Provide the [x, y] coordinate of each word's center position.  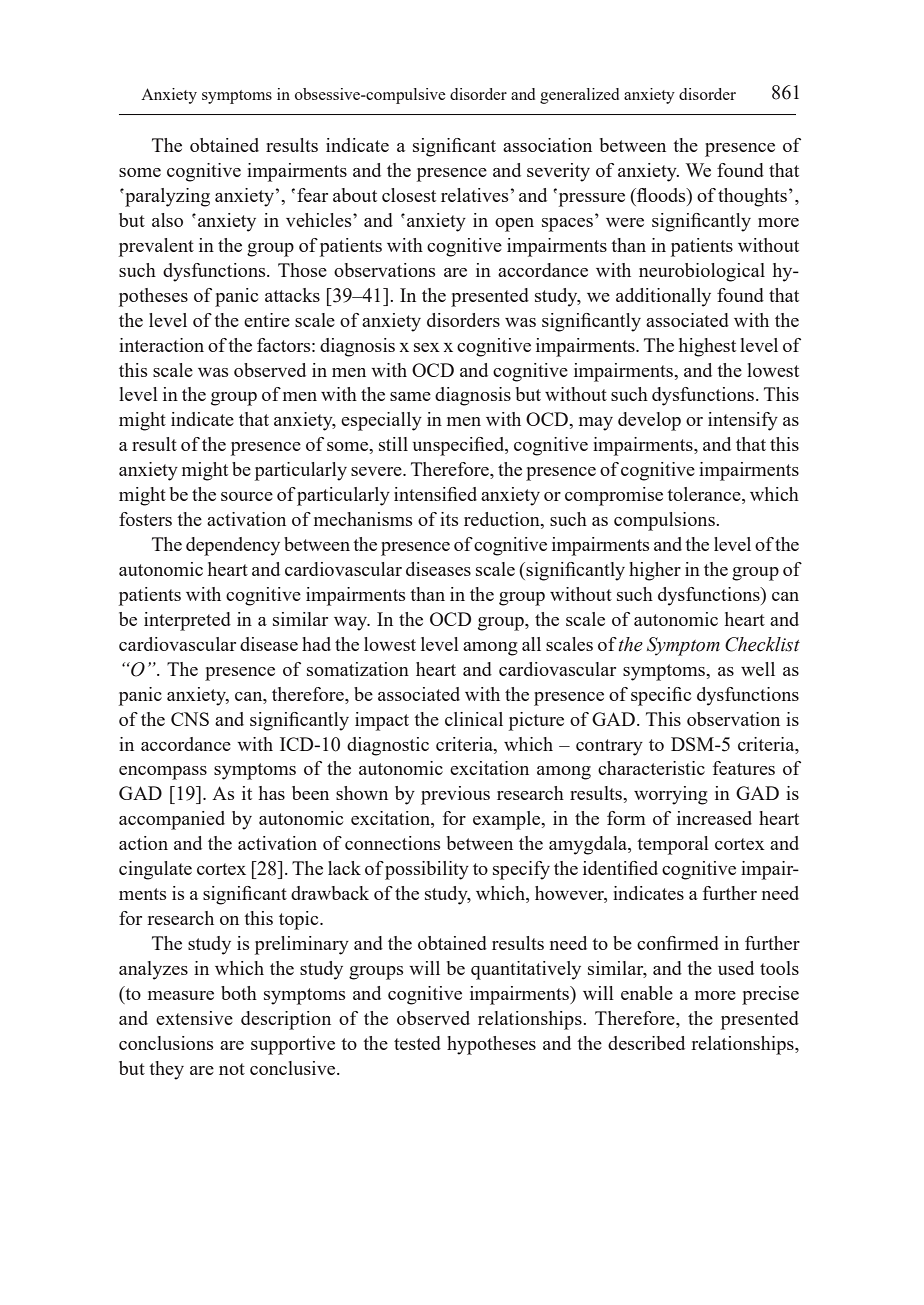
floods [661, 195]
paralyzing [166, 197]
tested [417, 1043]
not [232, 1069]
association [547, 145]
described [646, 1043]
